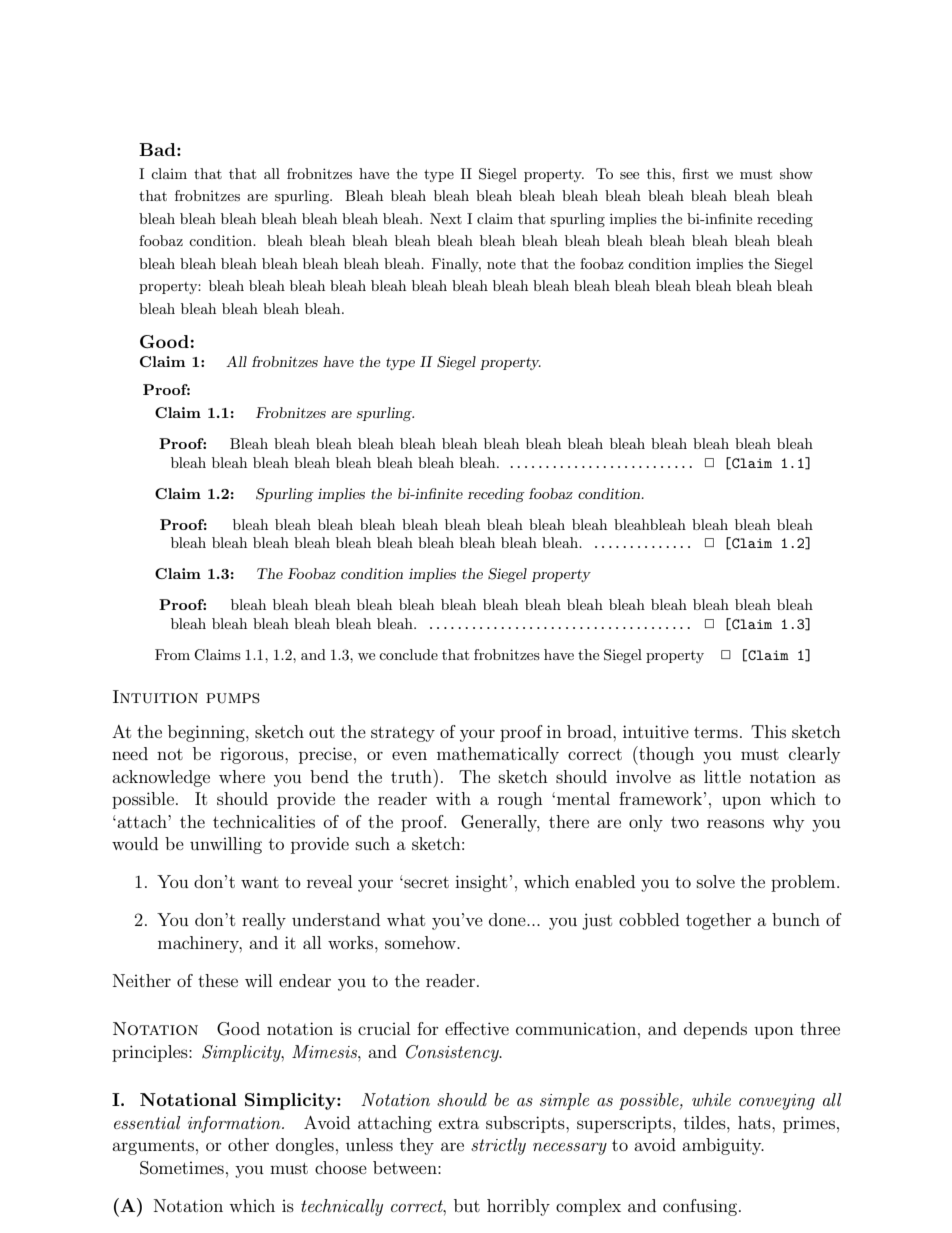 Image resolution: width=952 pixels, height=1233 pixels. Describe the element at coordinates (446, 218) in the page. I see `Next` at that location.
